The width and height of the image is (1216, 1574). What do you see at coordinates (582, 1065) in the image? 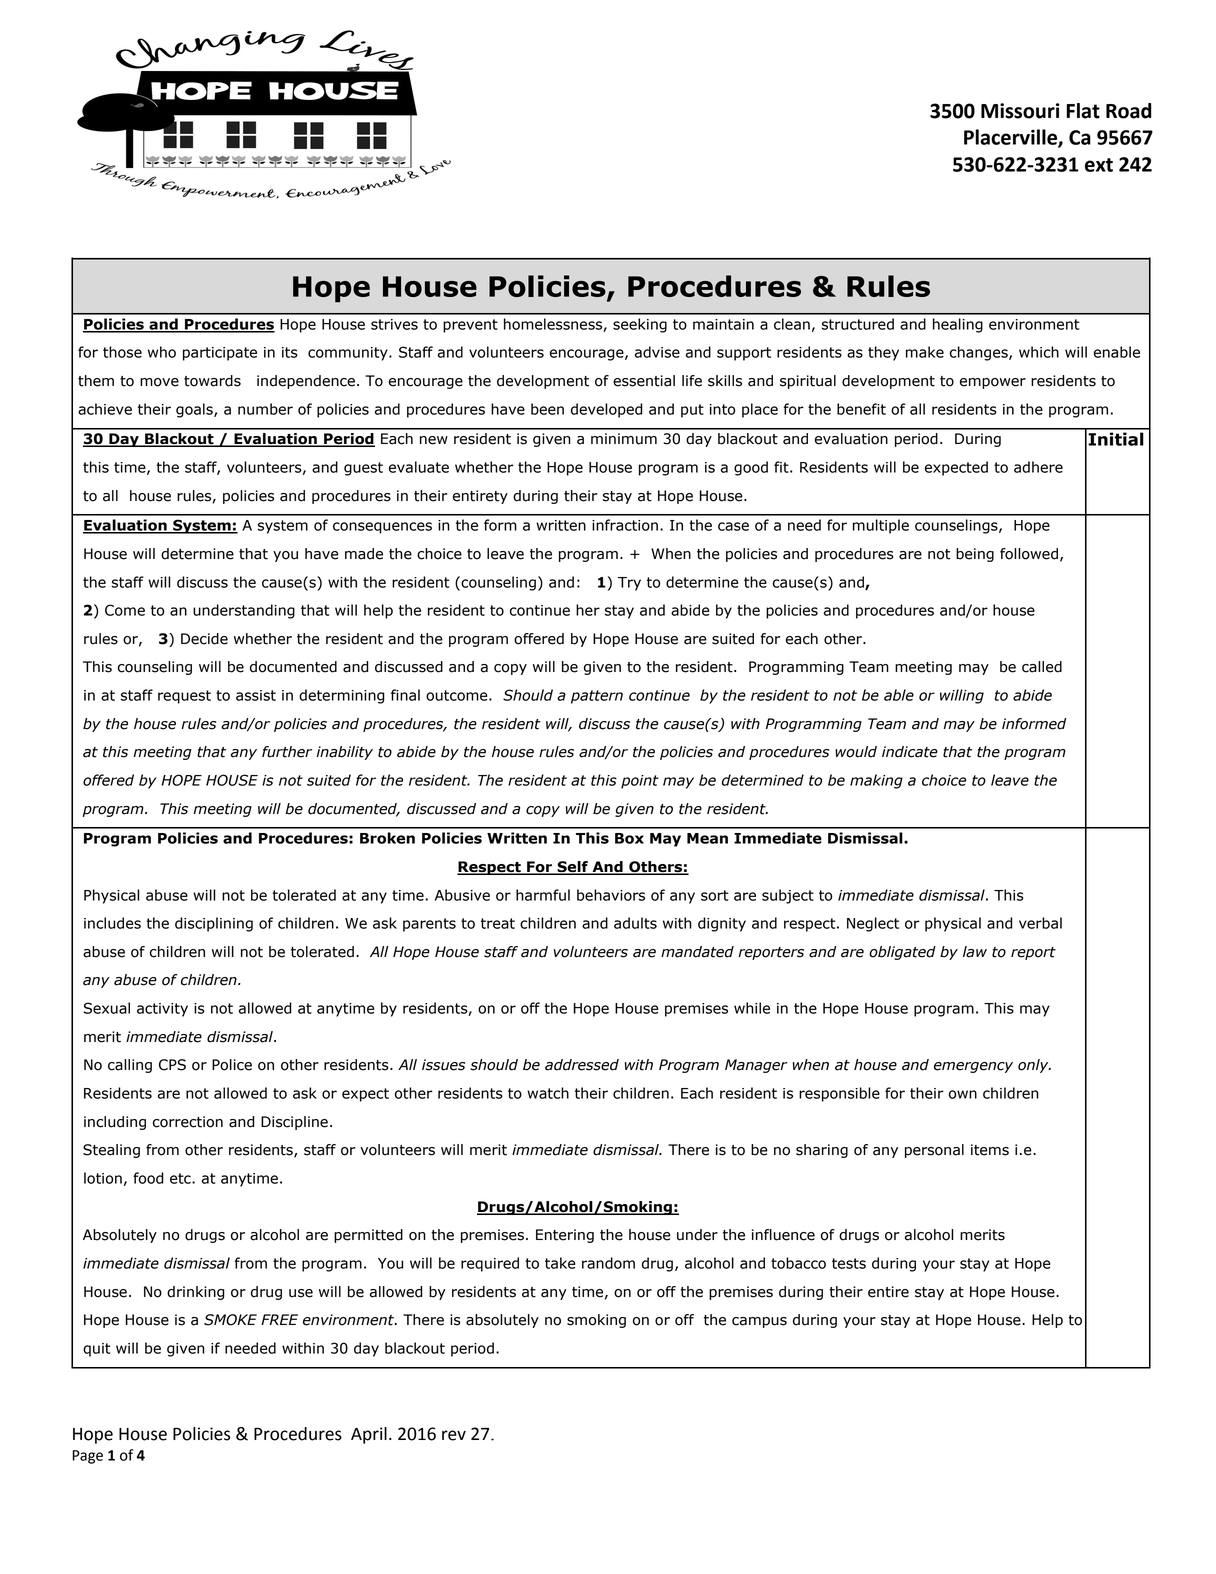
I see `addressed` at bounding box center [582, 1065].
